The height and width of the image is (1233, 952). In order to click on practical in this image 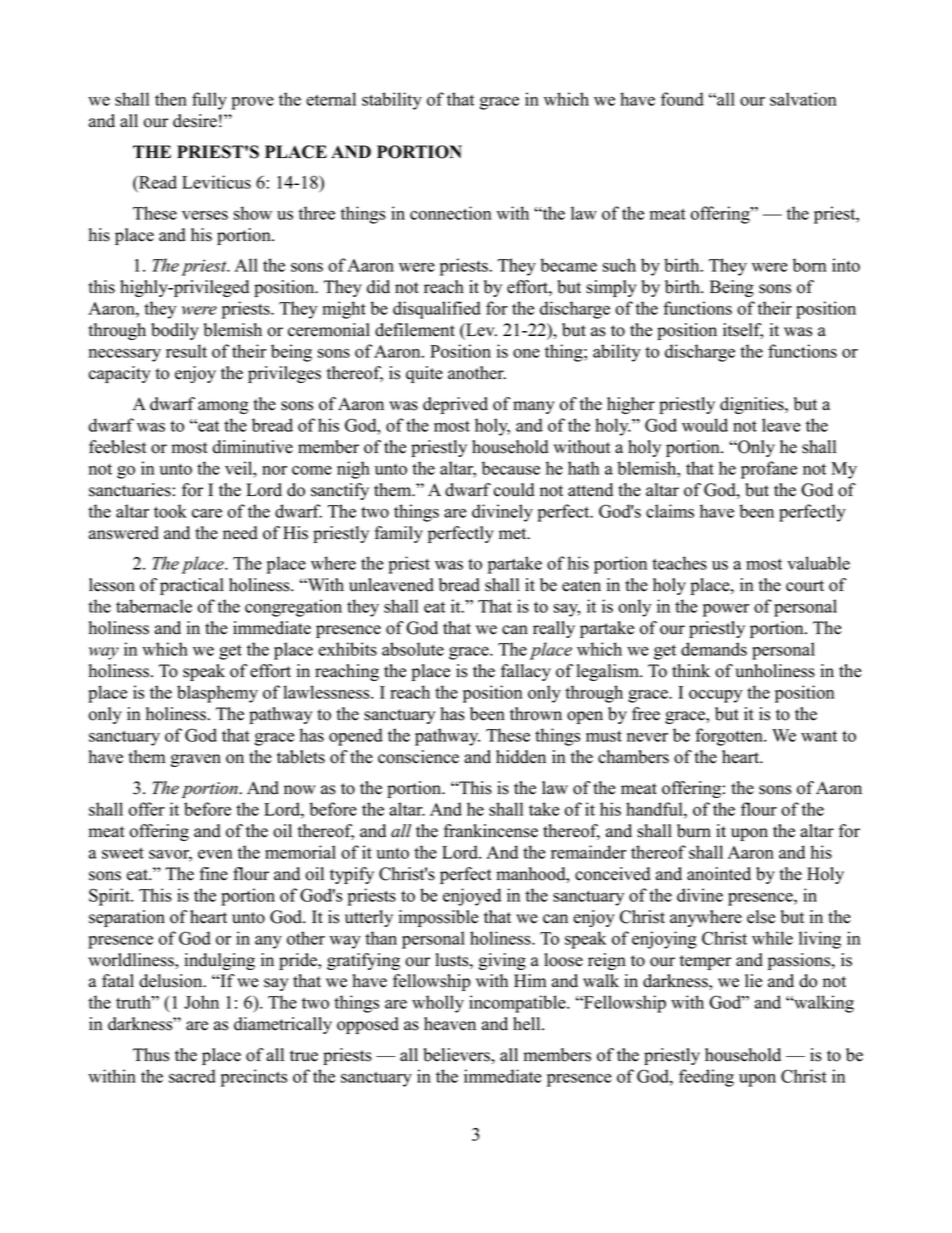, I will do `click(192, 586)`.
